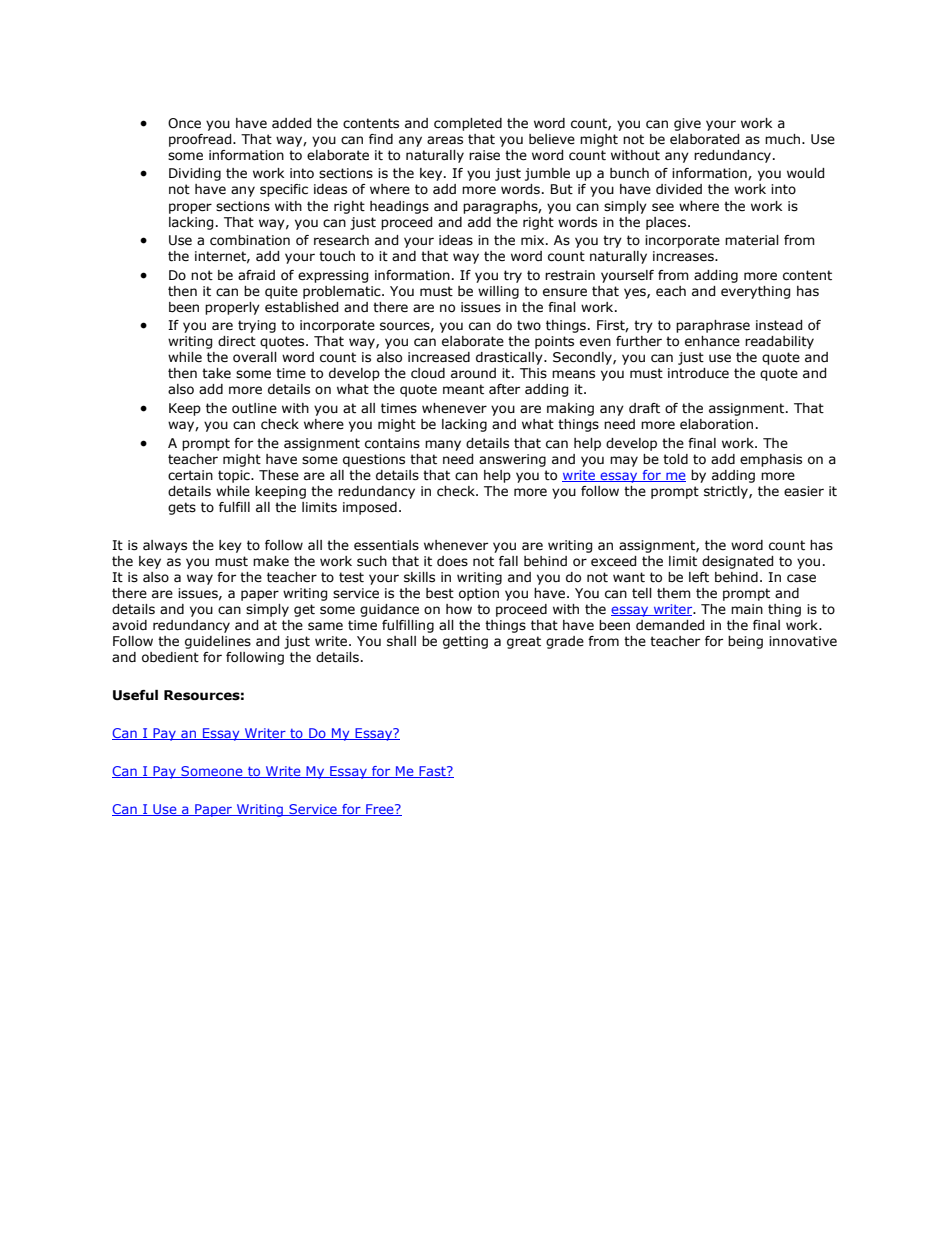 The width and height of the document is (952, 1233). I want to click on give, so click(687, 124).
